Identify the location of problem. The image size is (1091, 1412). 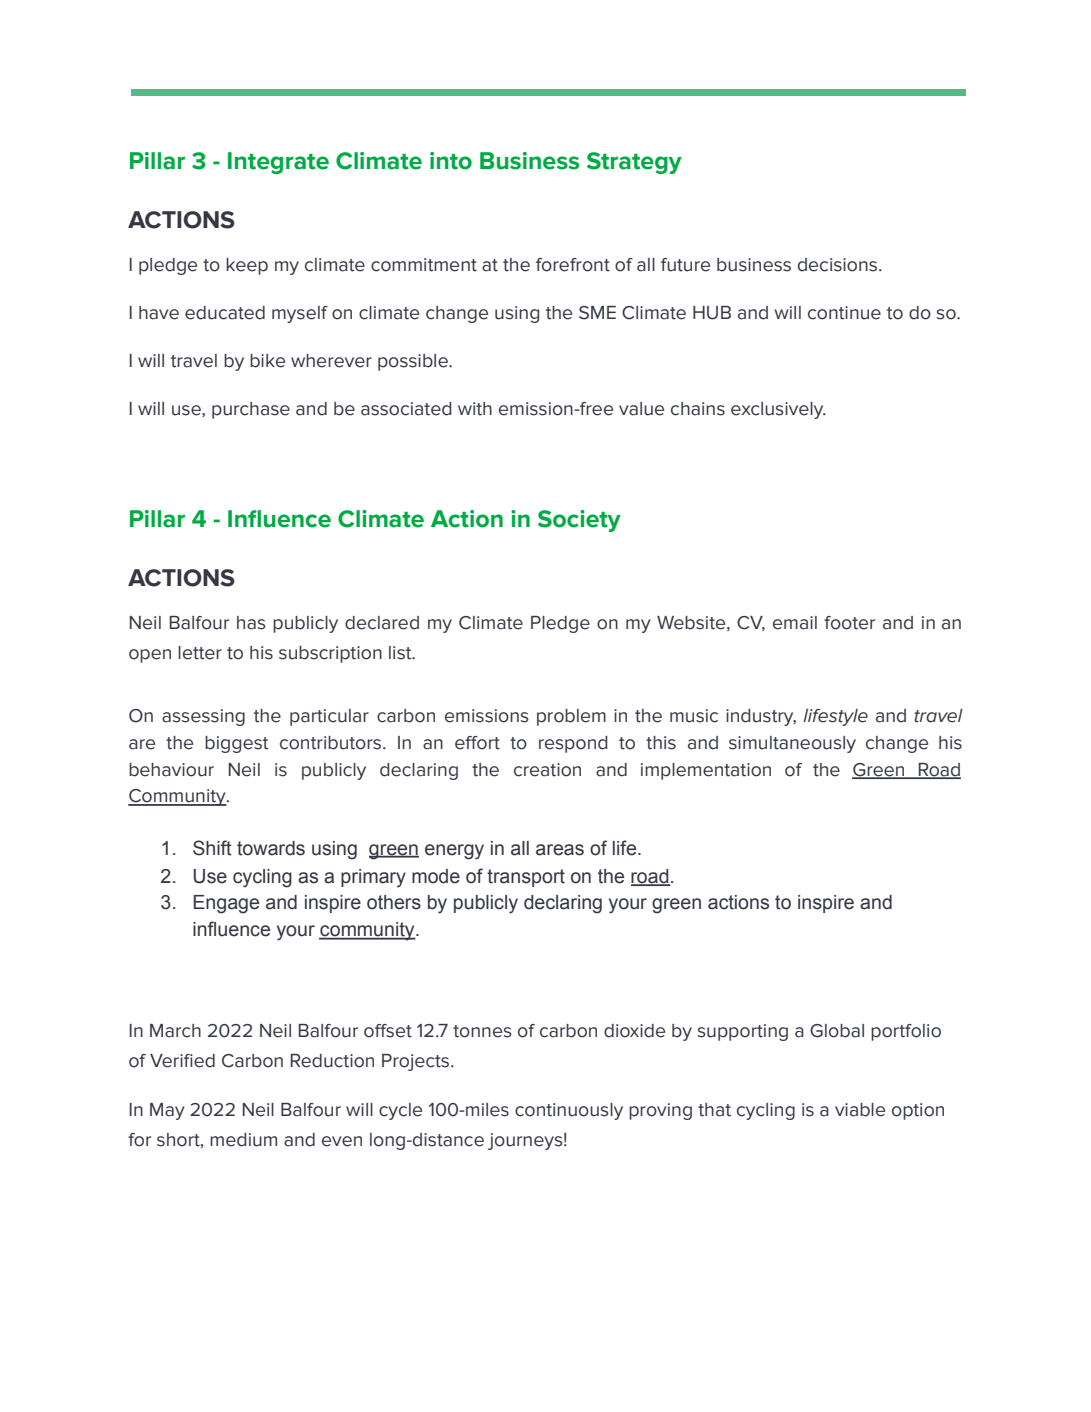
(571, 717).
